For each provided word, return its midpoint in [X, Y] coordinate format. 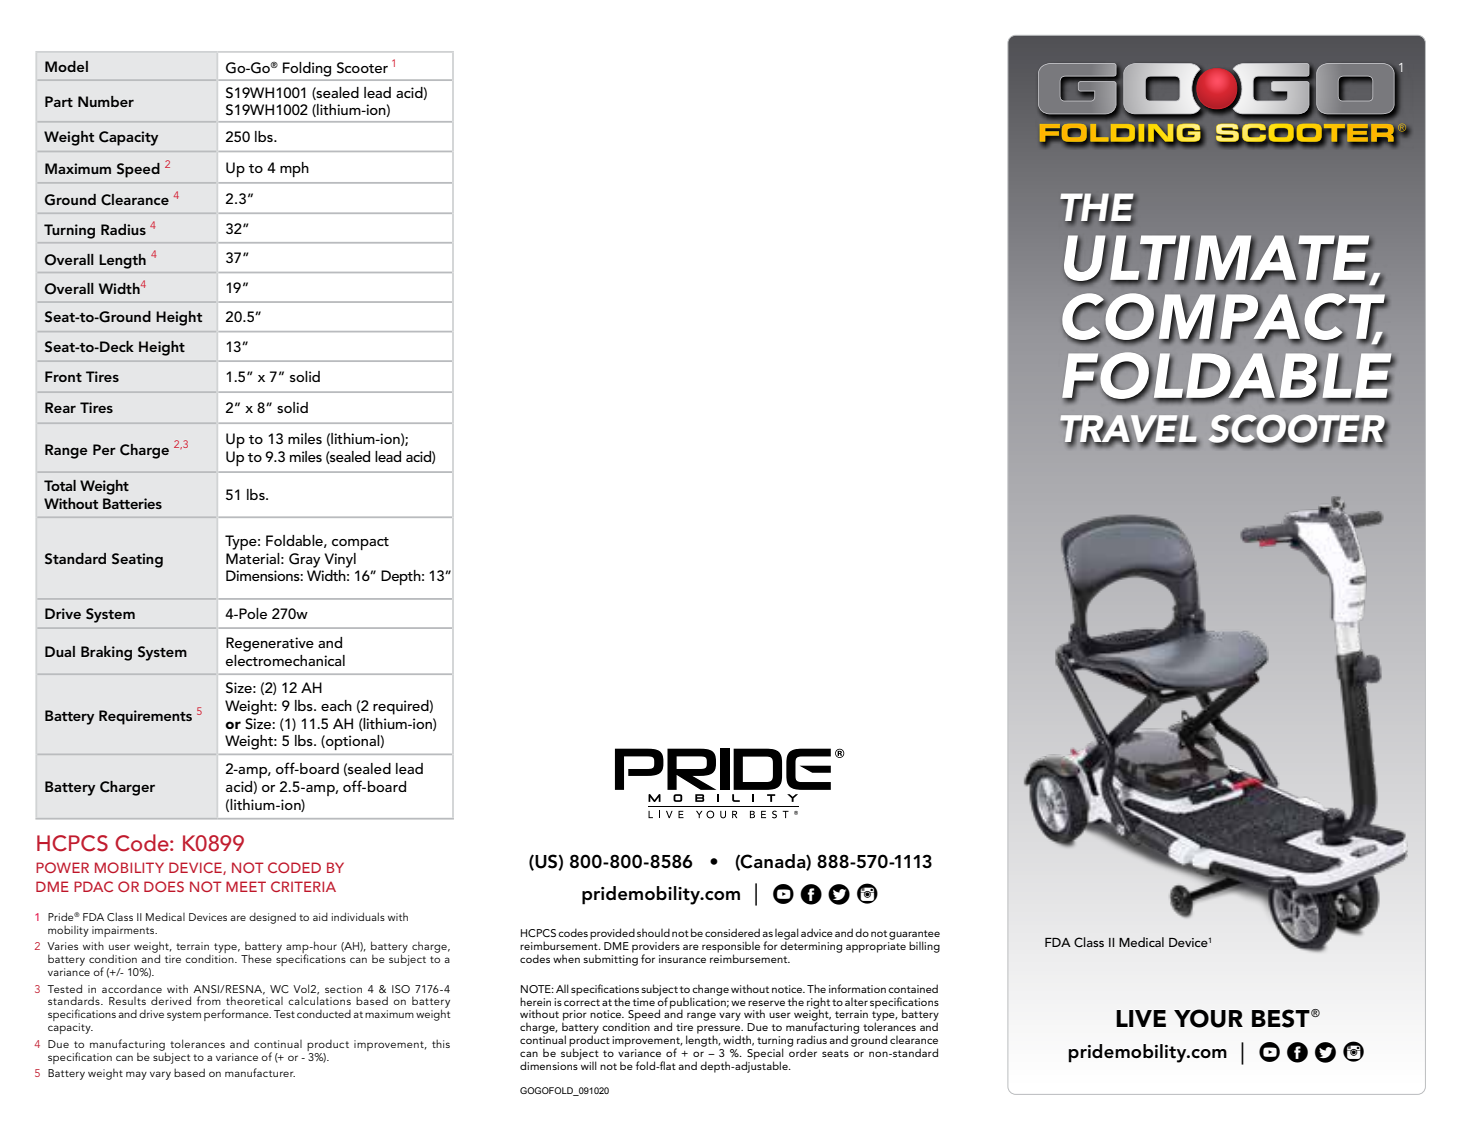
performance [237, 1015]
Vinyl [340, 560]
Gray [304, 560]
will [588, 1064]
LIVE [1141, 1018]
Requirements [145, 717]
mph [294, 169]
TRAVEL [1129, 430]
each [336, 705]
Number [106, 101]
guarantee [914, 936]
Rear [60, 407]
